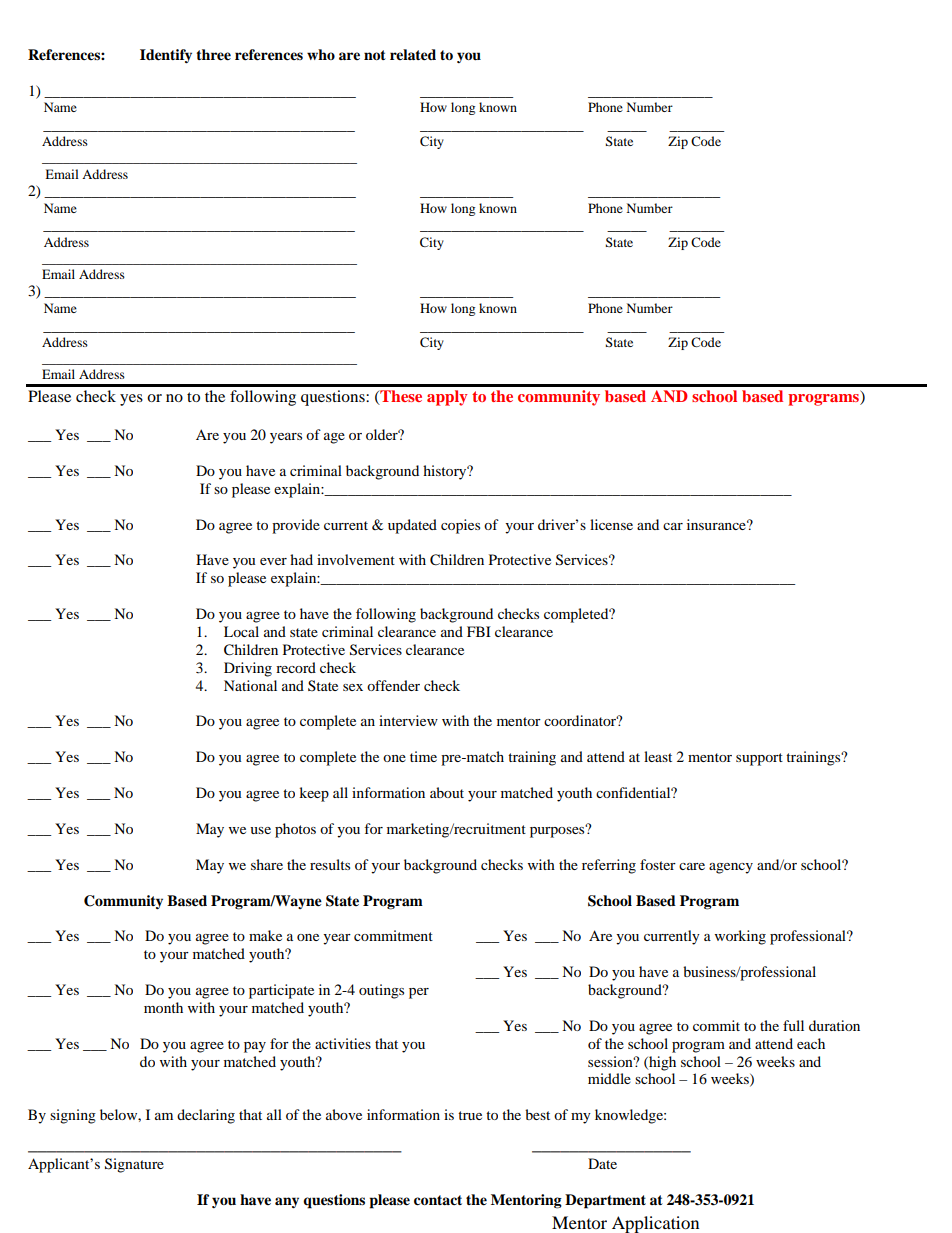 The image size is (952, 1233). What do you see at coordinates (419, 993) in the image?
I see `per` at bounding box center [419, 993].
